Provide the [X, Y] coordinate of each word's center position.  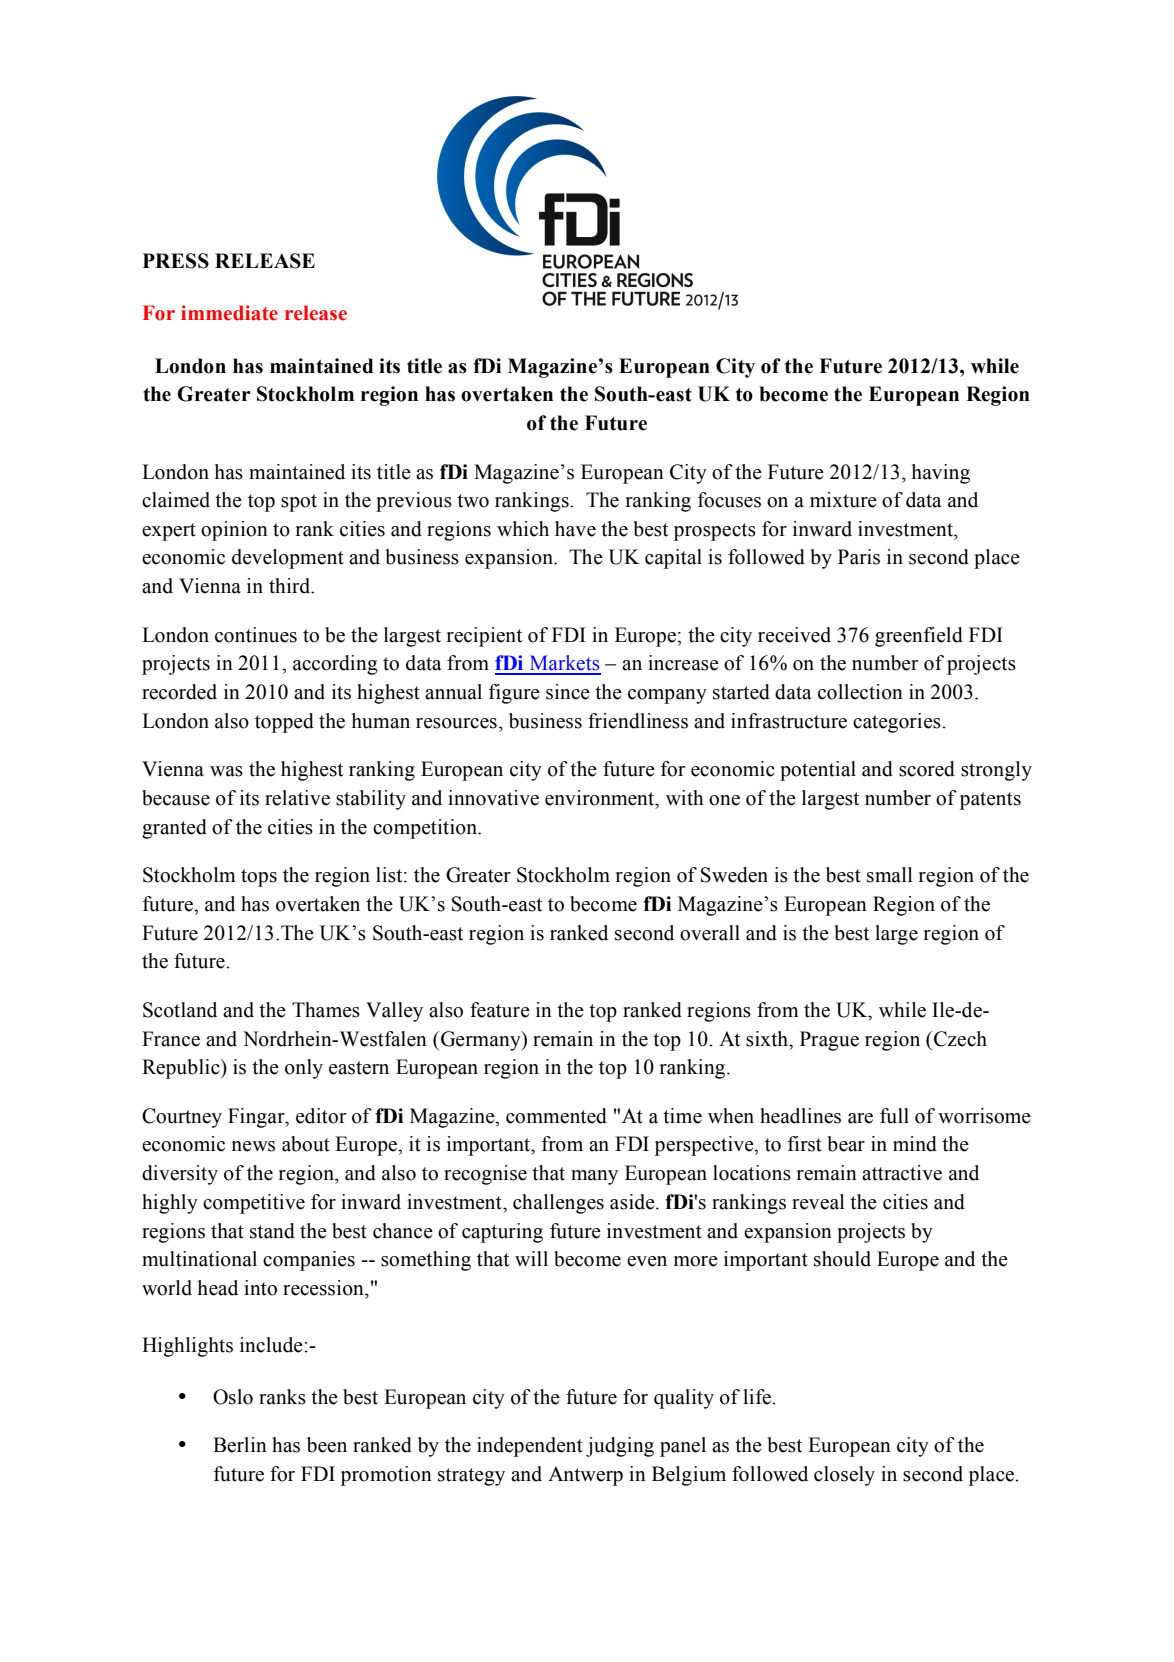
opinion [234, 531]
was [226, 771]
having [941, 474]
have [575, 529]
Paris [859, 557]
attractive [902, 1173]
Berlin [240, 1445]
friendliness [638, 721]
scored [927, 769]
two [473, 501]
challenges [558, 1204]
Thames [326, 1010]
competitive [254, 1204]
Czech [960, 1039]
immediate [229, 313]
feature [500, 1010]
